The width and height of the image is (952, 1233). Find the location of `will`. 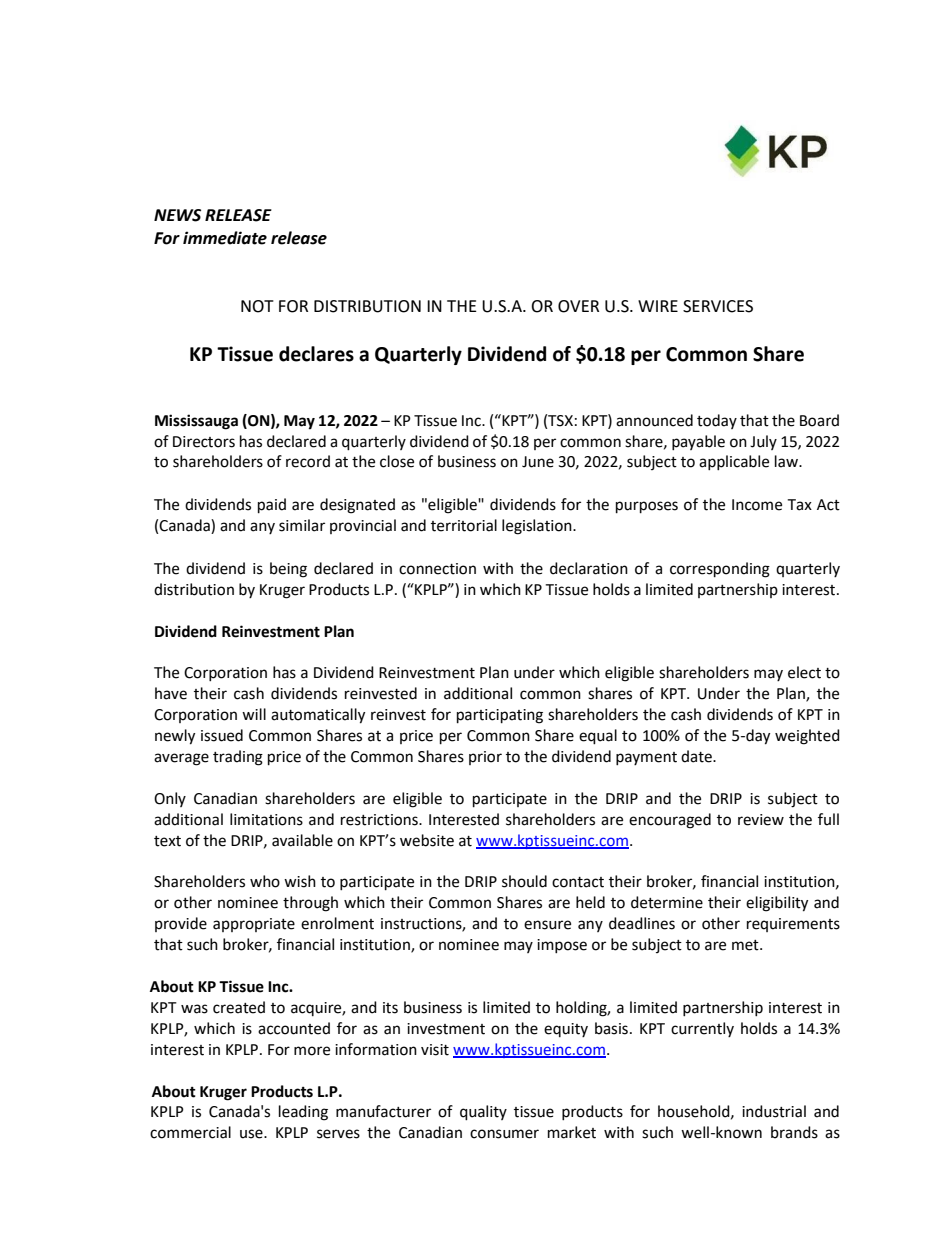

will is located at coordinates (254, 714).
